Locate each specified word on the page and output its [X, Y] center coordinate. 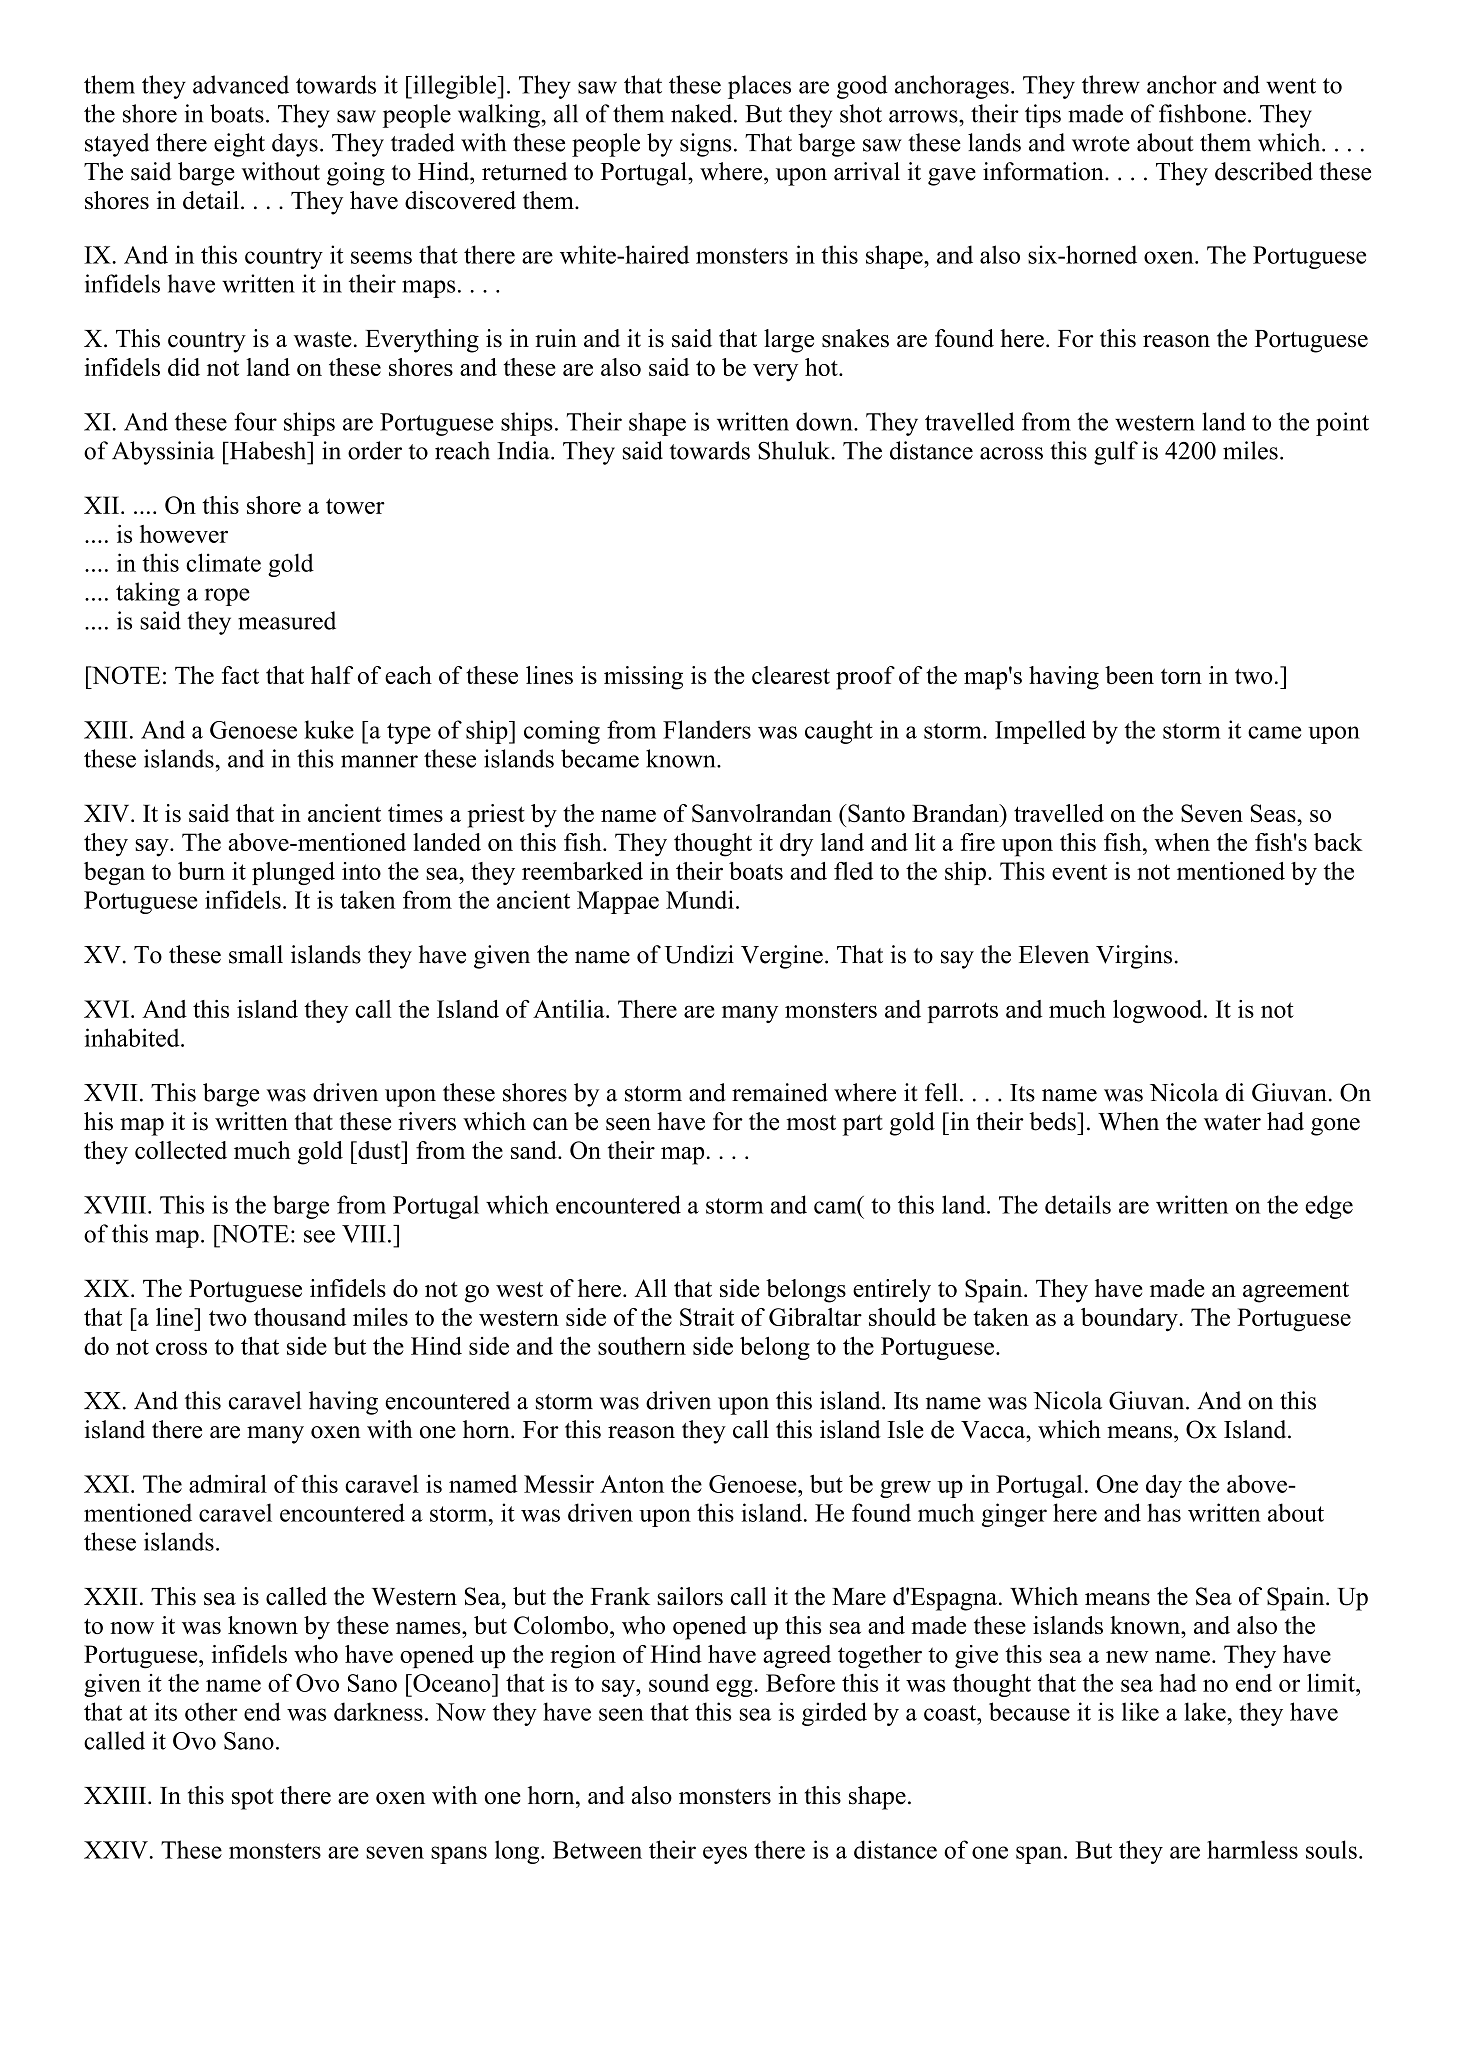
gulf [1116, 453]
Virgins [1134, 957]
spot [253, 1799]
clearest [791, 675]
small [256, 954]
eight [239, 145]
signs [705, 145]
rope [227, 597]
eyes [725, 1855]
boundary [1130, 1320]
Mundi [700, 899]
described [1264, 171]
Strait [707, 1317]
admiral [228, 1483]
